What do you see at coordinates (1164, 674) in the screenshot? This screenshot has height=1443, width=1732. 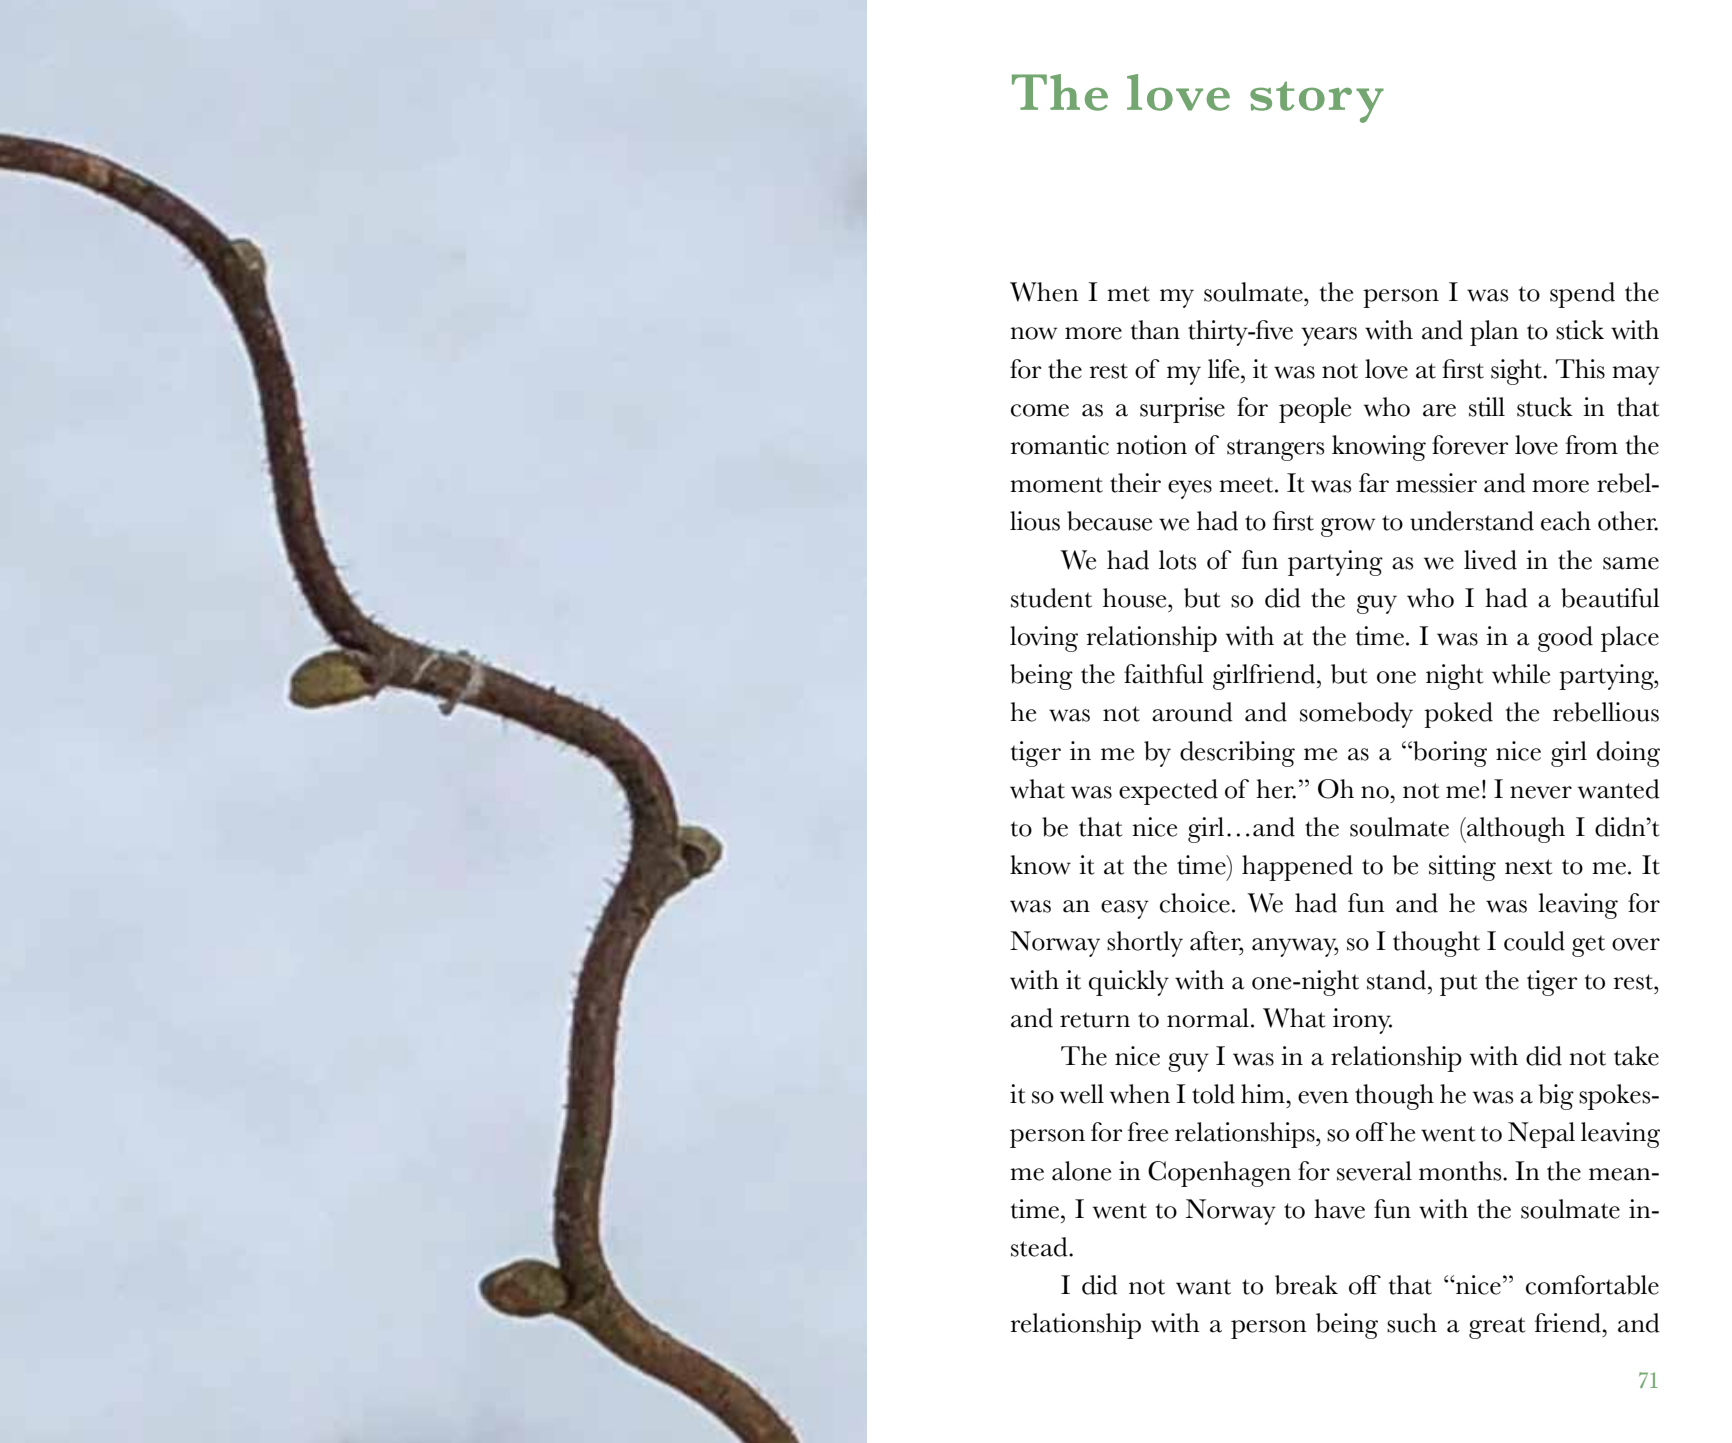 I see `faithful` at bounding box center [1164, 674].
